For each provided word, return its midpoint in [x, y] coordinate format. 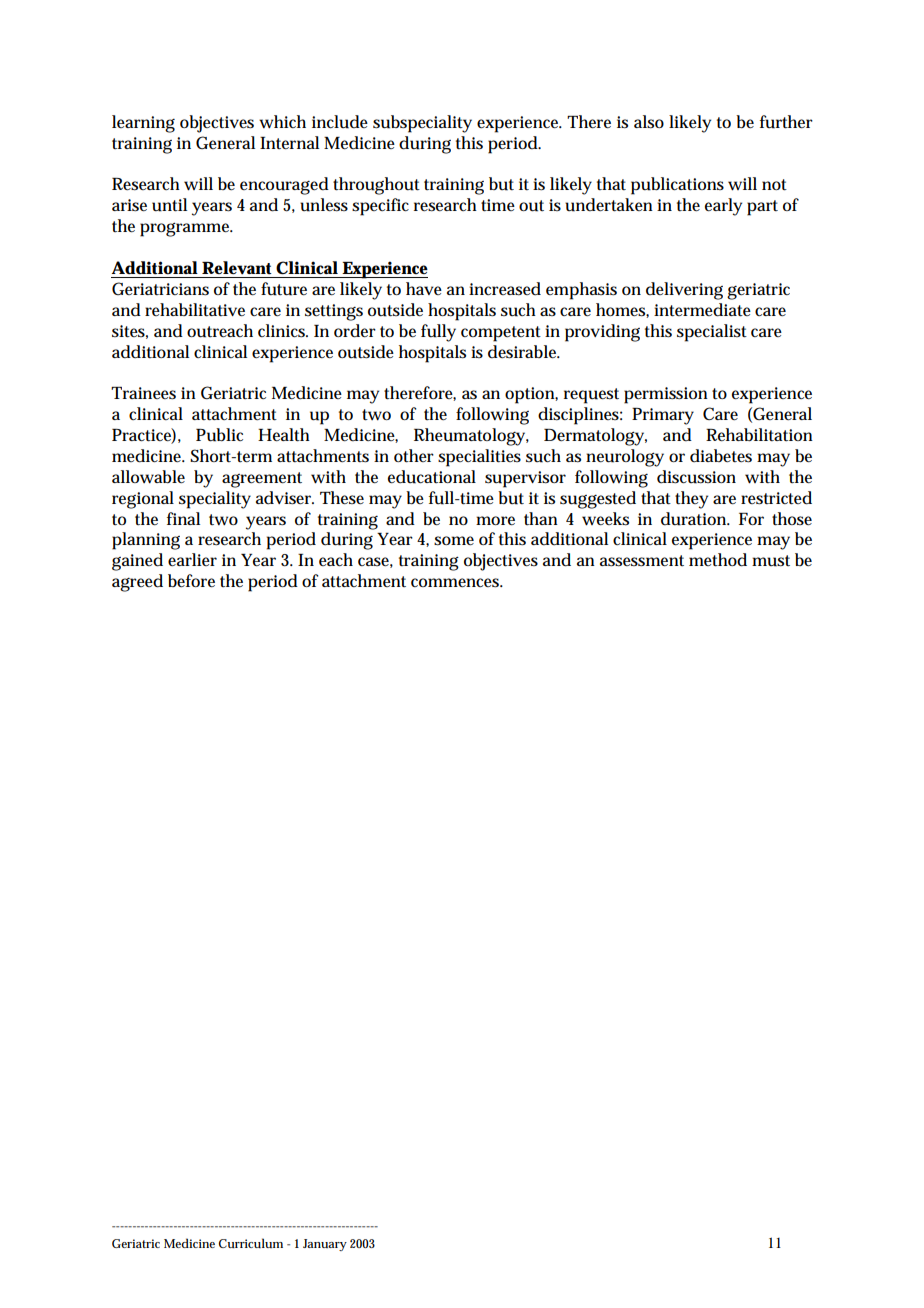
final [183, 518]
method [718, 560]
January [325, 1245]
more [495, 520]
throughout [376, 186]
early [723, 207]
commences [457, 583]
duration [695, 519]
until [169, 205]
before [191, 580]
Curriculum [251, 1243]
